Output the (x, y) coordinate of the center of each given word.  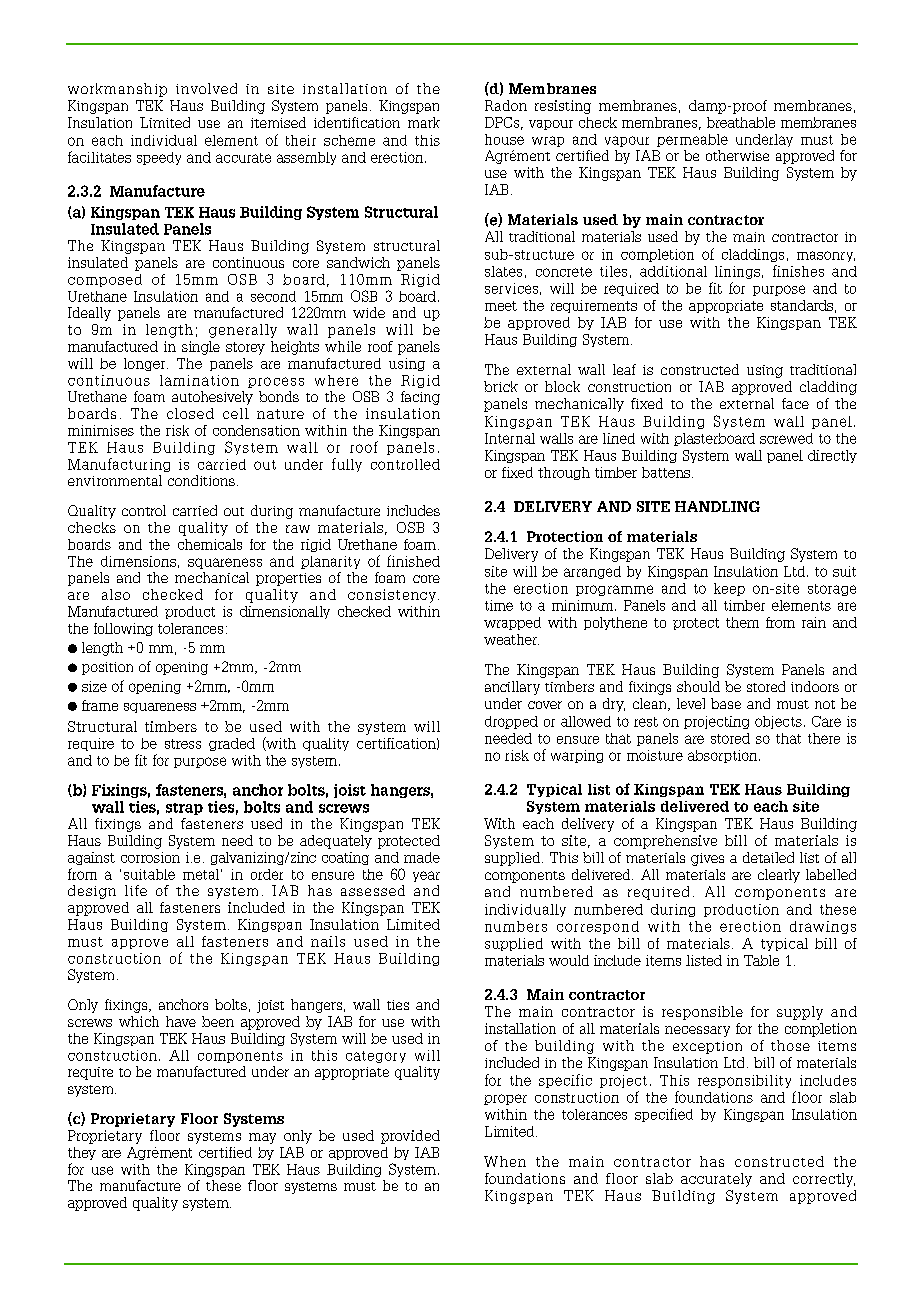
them (742, 622)
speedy (159, 158)
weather (511, 639)
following (123, 629)
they (82, 1153)
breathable (741, 122)
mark (424, 122)
